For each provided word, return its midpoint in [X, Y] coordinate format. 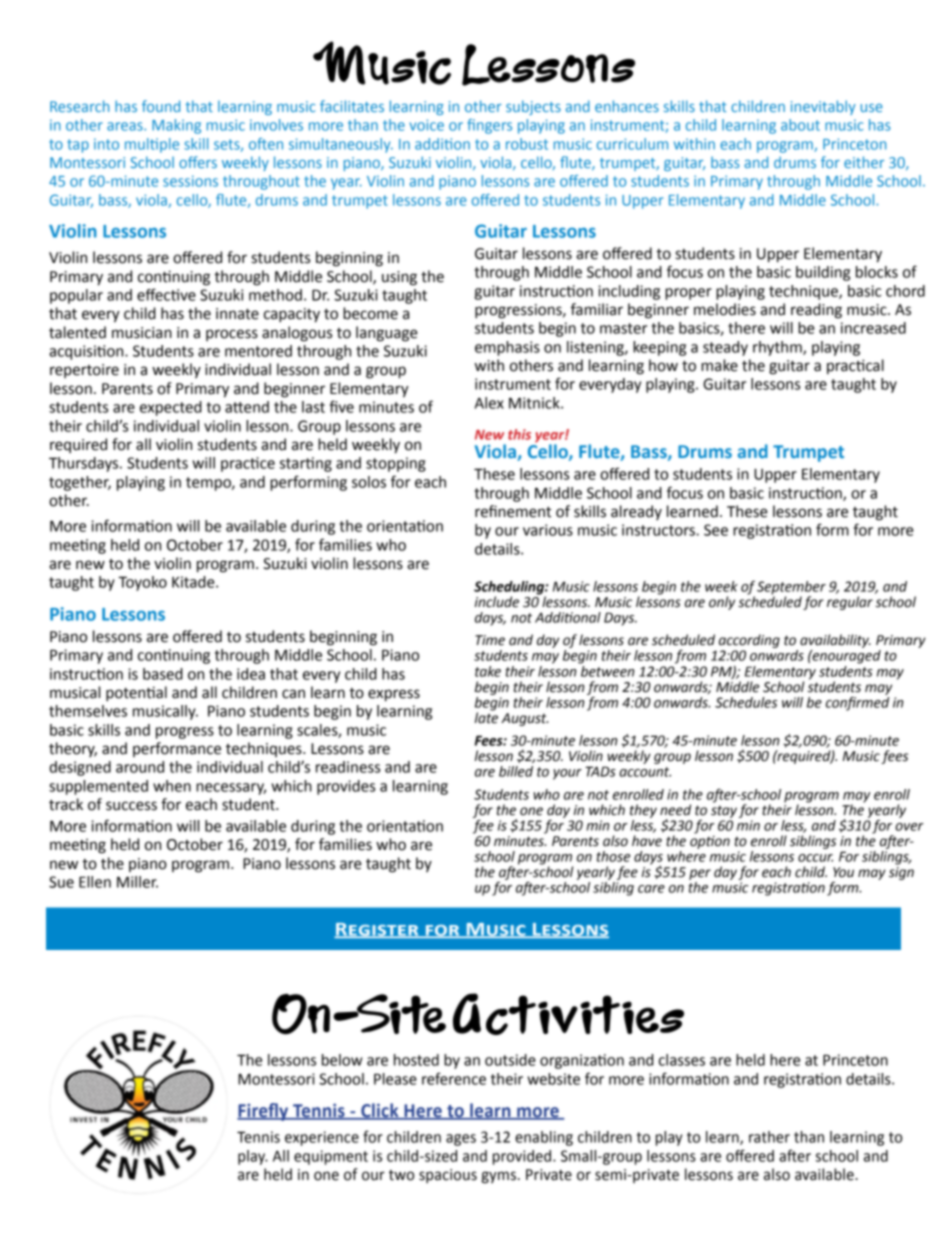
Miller [137, 882]
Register [377, 930]
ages [461, 1140]
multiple [152, 145]
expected [171, 408]
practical [855, 366]
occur [815, 858]
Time [490, 640]
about [800, 125]
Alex [489, 403]
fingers [489, 126]
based [163, 674]
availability [835, 641]
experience [322, 1138]
